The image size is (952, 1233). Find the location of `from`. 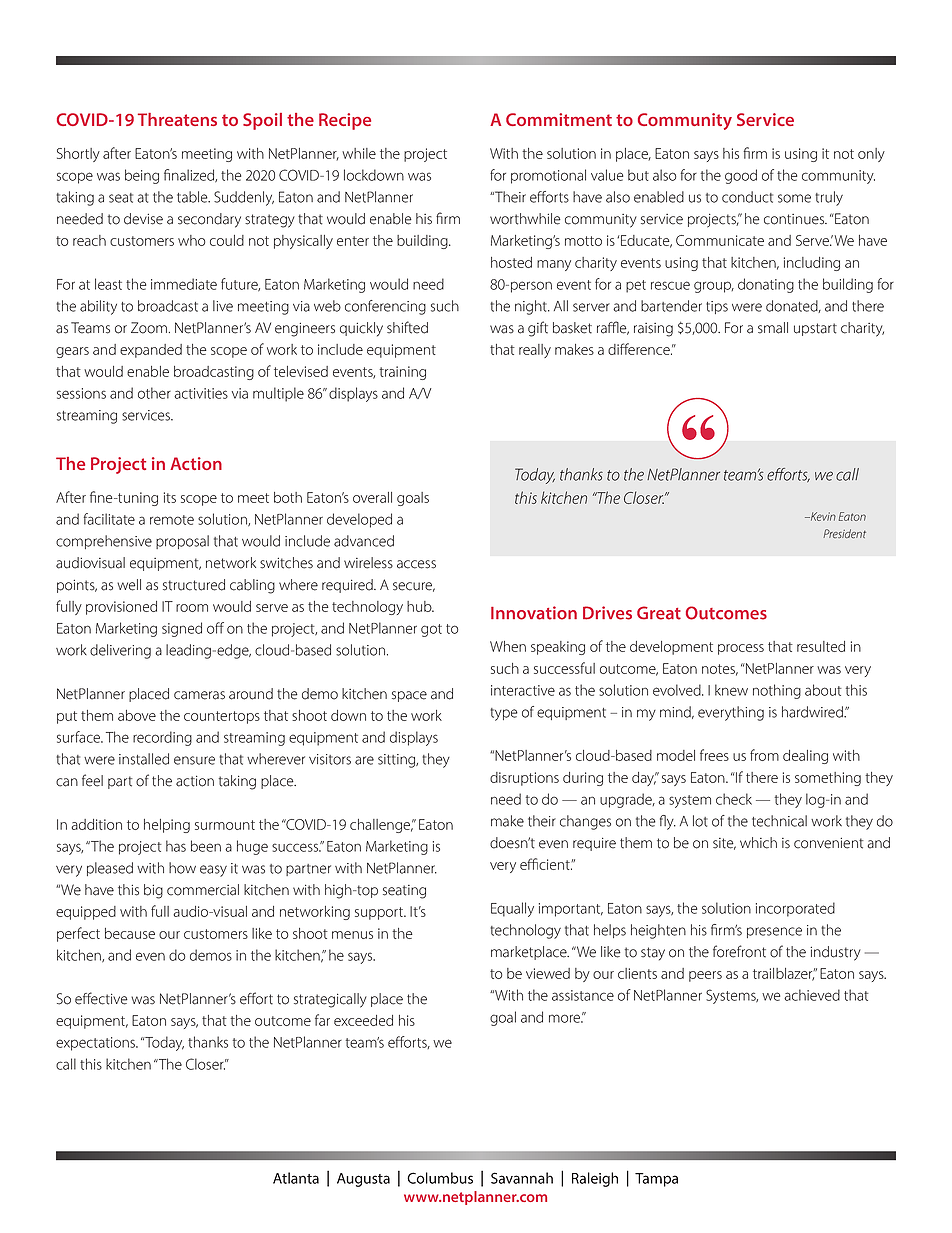

from is located at coordinates (764, 755).
